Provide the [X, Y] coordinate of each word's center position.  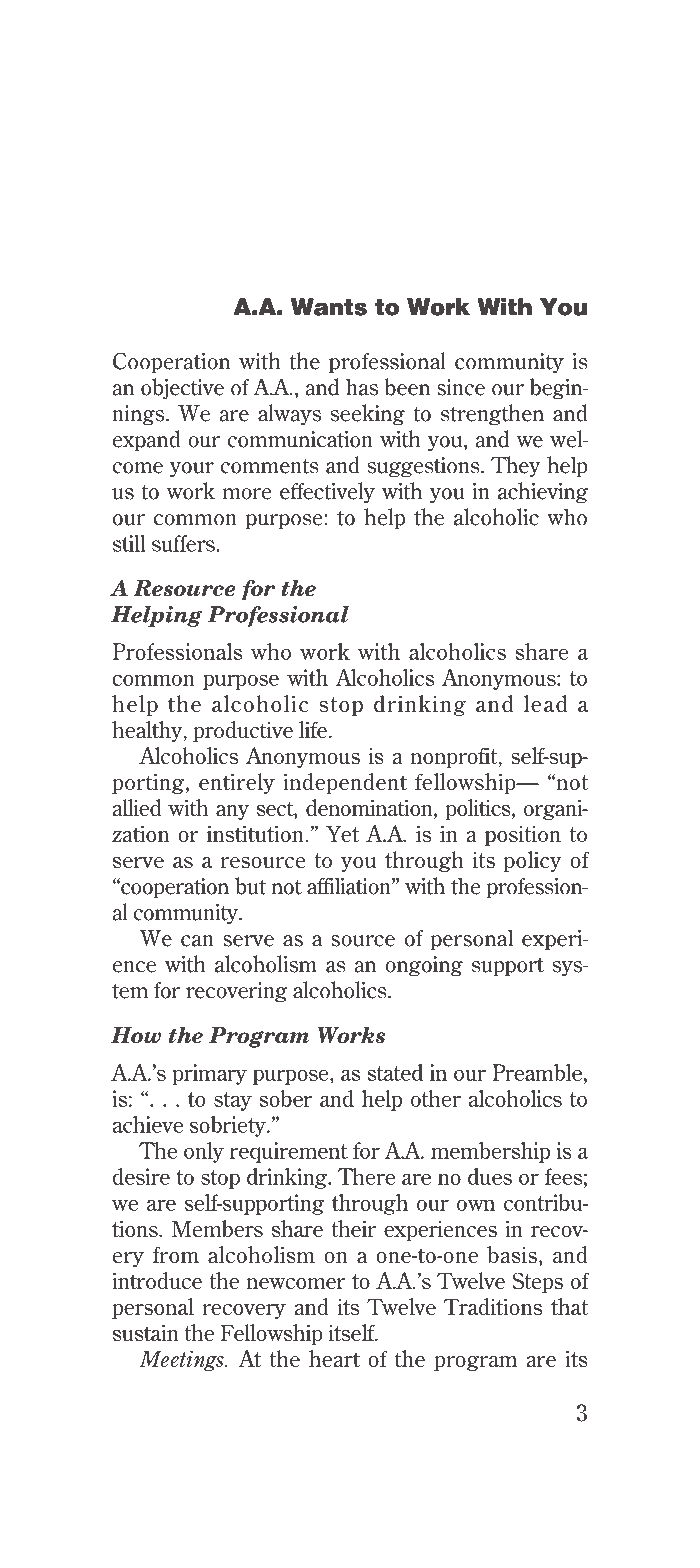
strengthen [492, 414]
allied [137, 807]
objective [182, 389]
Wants [329, 307]
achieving [543, 492]
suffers [184, 543]
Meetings [182, 1361]
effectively [327, 493]
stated [395, 1072]
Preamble [537, 1072]
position [523, 835]
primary [209, 1074]
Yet [342, 833]
